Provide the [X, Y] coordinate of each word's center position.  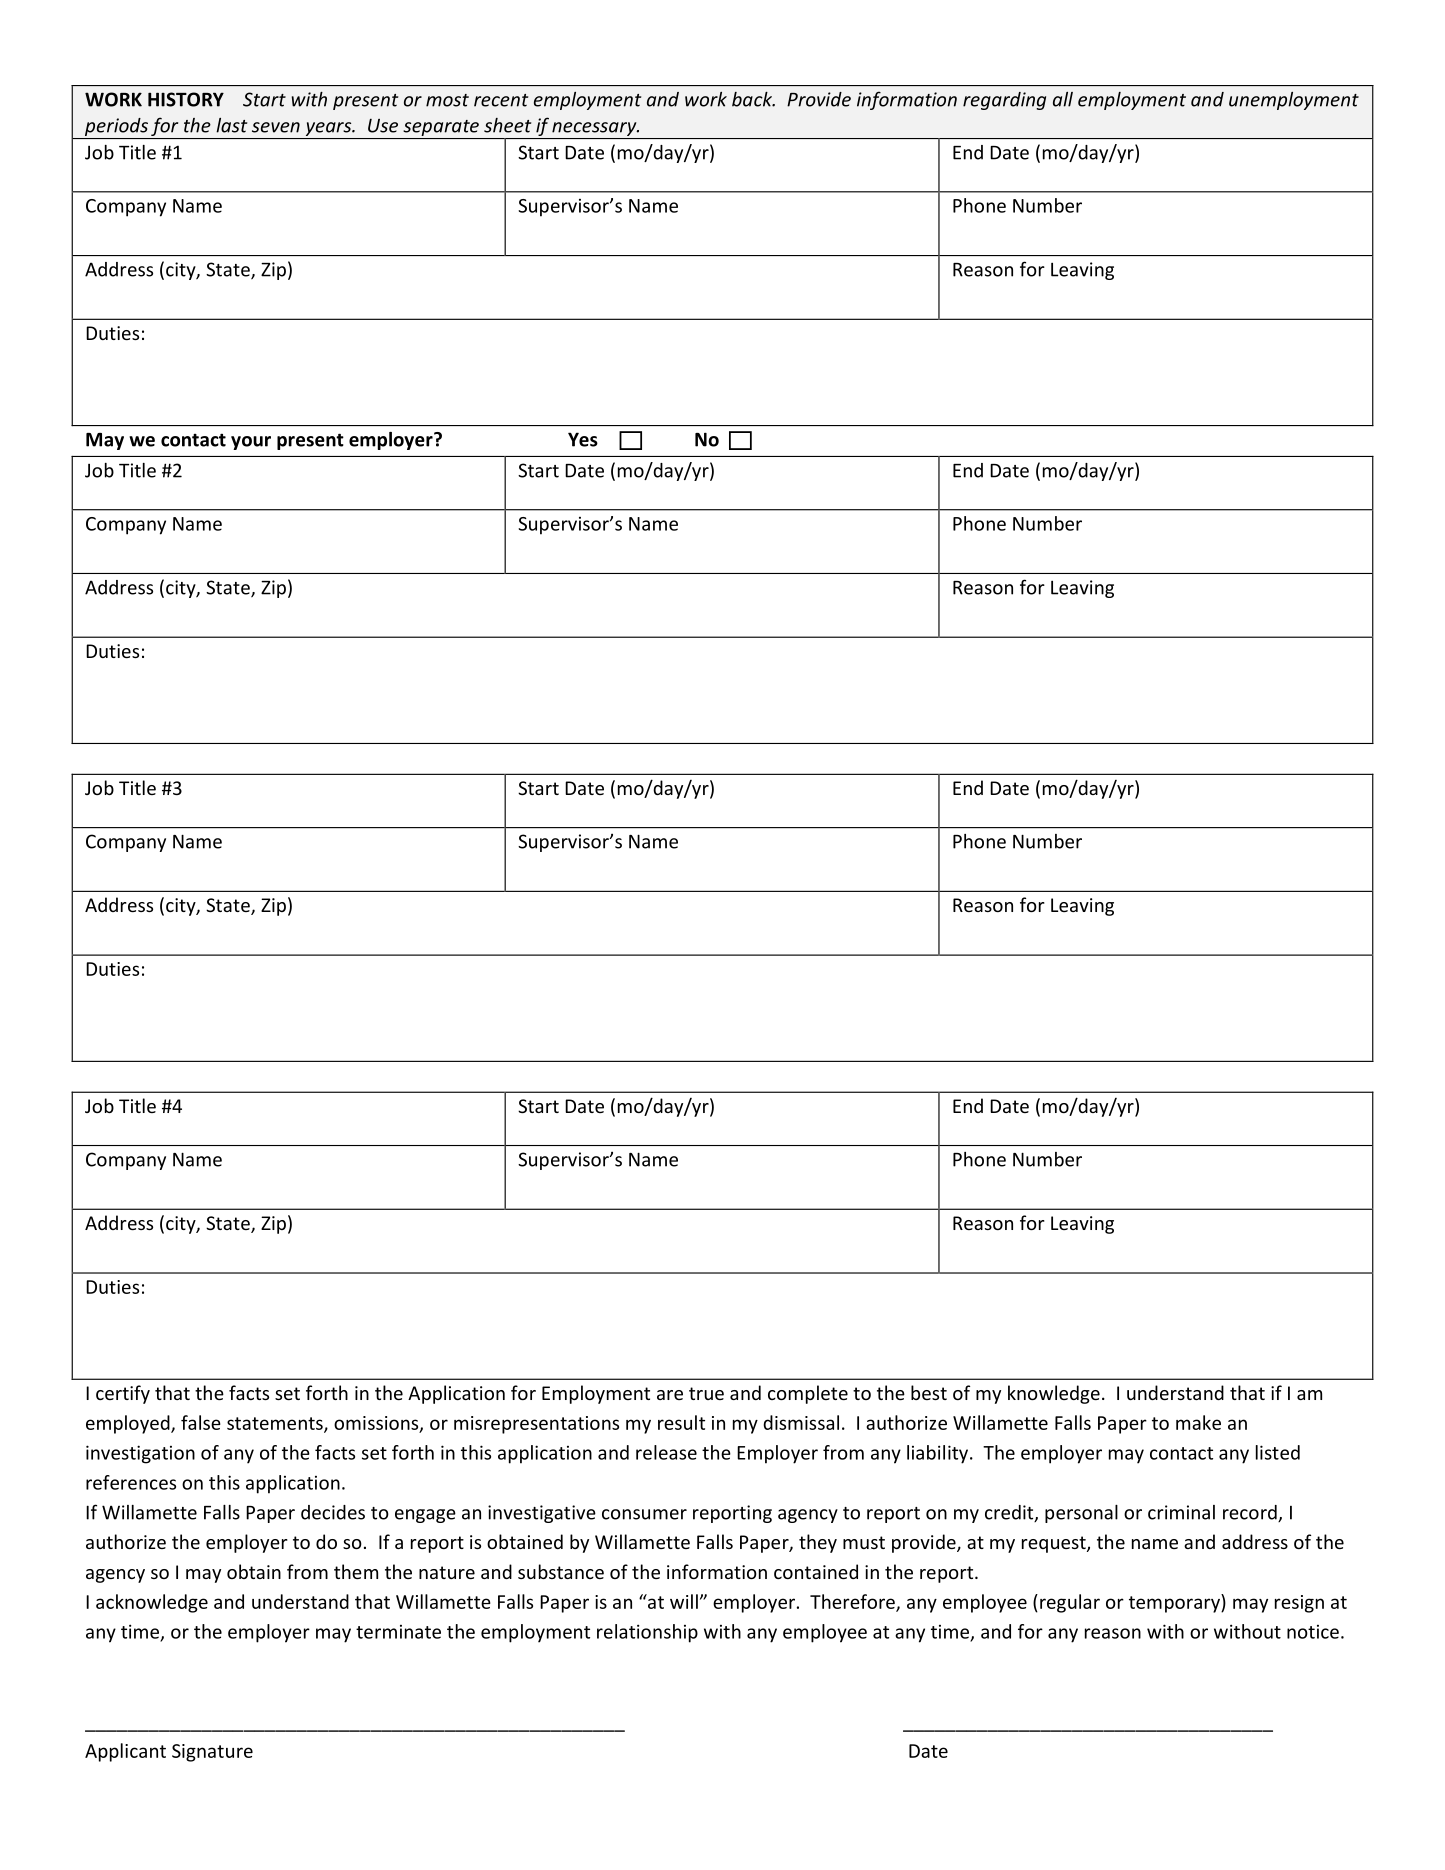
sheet [507, 125]
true [706, 1393]
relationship [647, 1633]
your [251, 443]
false [201, 1422]
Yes [583, 439]
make [1198, 1422]
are [670, 1395]
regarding [1004, 101]
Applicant [125, 1752]
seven [276, 127]
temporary [1175, 1603]
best [929, 1392]
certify [123, 1394]
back [753, 99]
